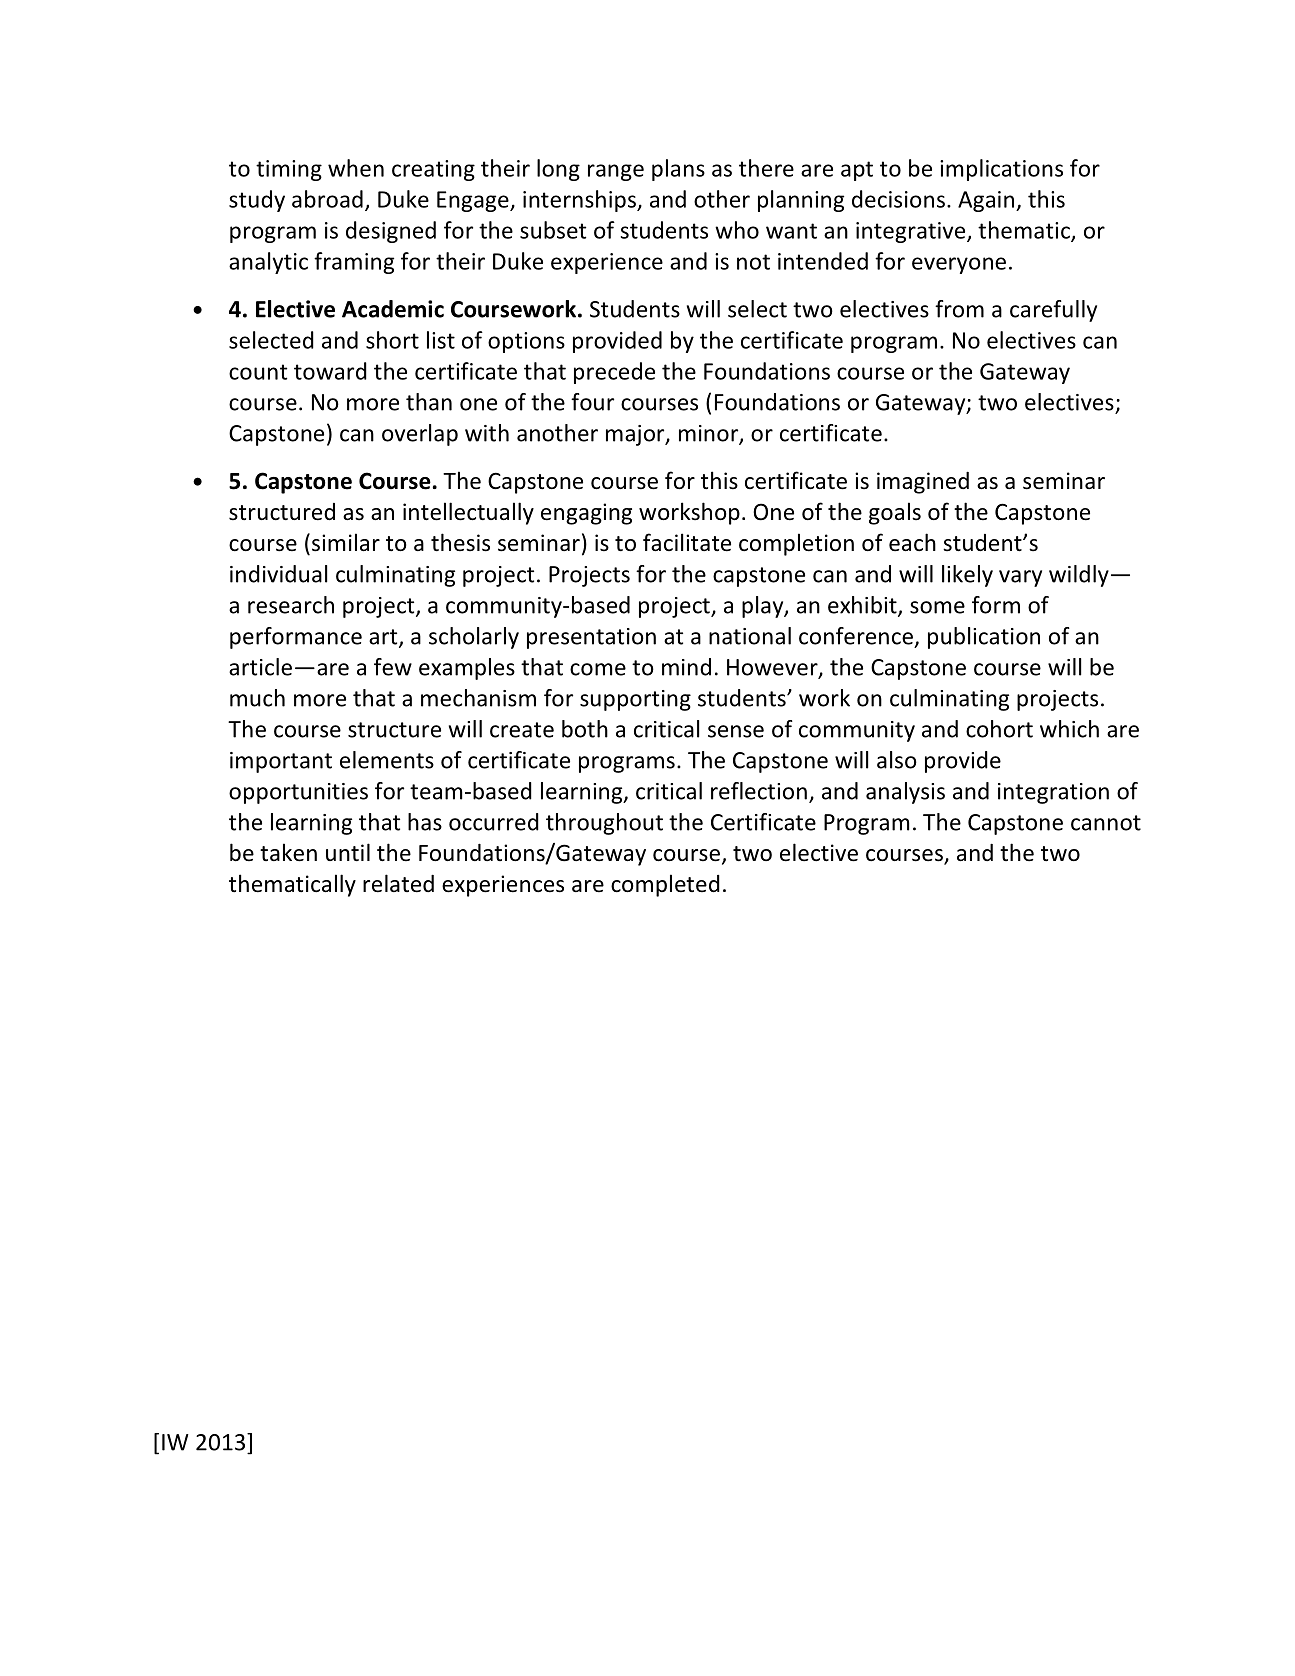 The height and width of the page is (1676, 1295). Describe the element at coordinates (291, 605) in the page. I see `research` at that location.
